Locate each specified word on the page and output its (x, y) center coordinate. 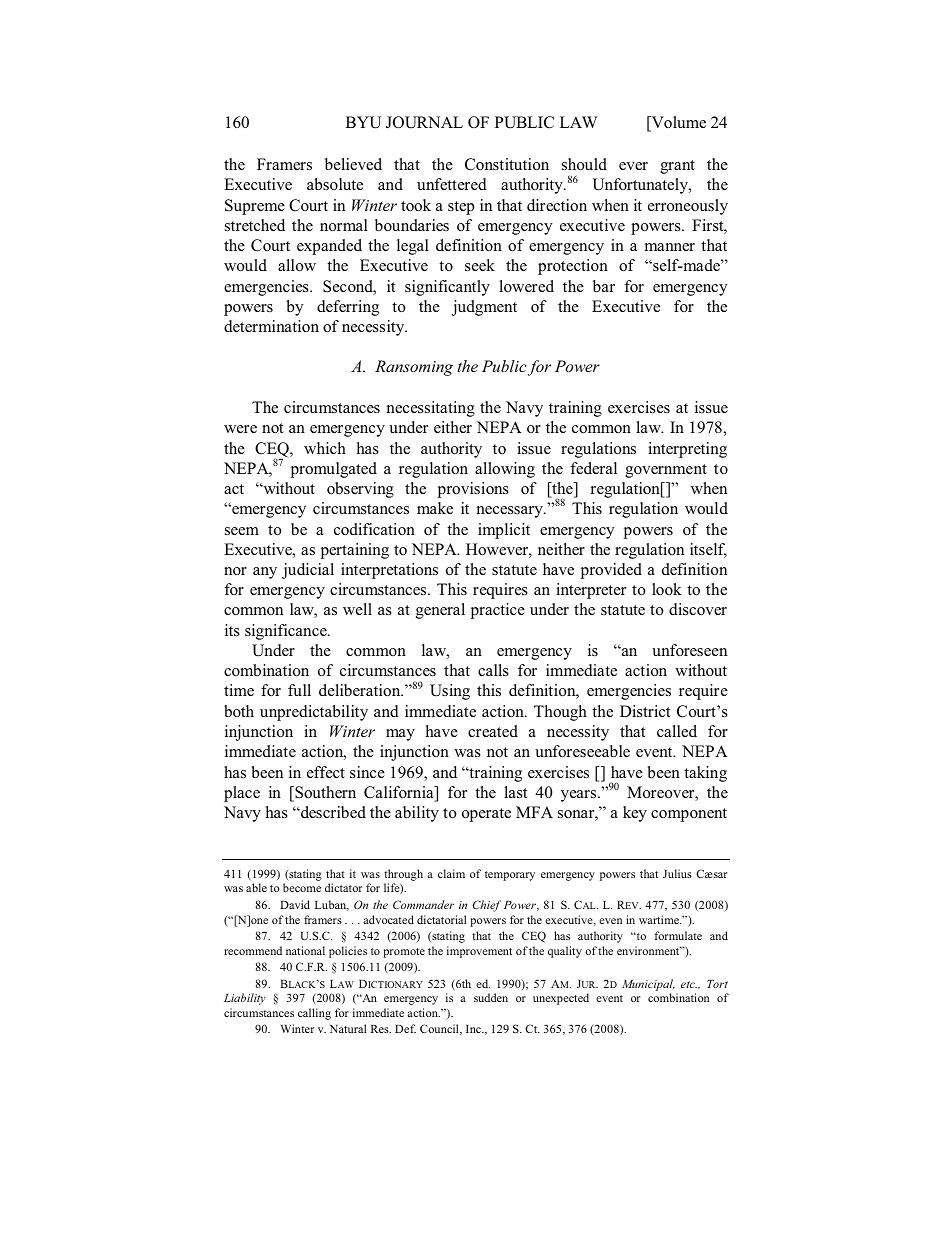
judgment (484, 308)
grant (677, 167)
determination (271, 326)
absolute (335, 184)
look (667, 589)
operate (486, 815)
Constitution (507, 164)
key (635, 814)
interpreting (687, 450)
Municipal (648, 985)
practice (497, 611)
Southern (324, 793)
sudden (491, 997)
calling (314, 1014)
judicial (308, 571)
